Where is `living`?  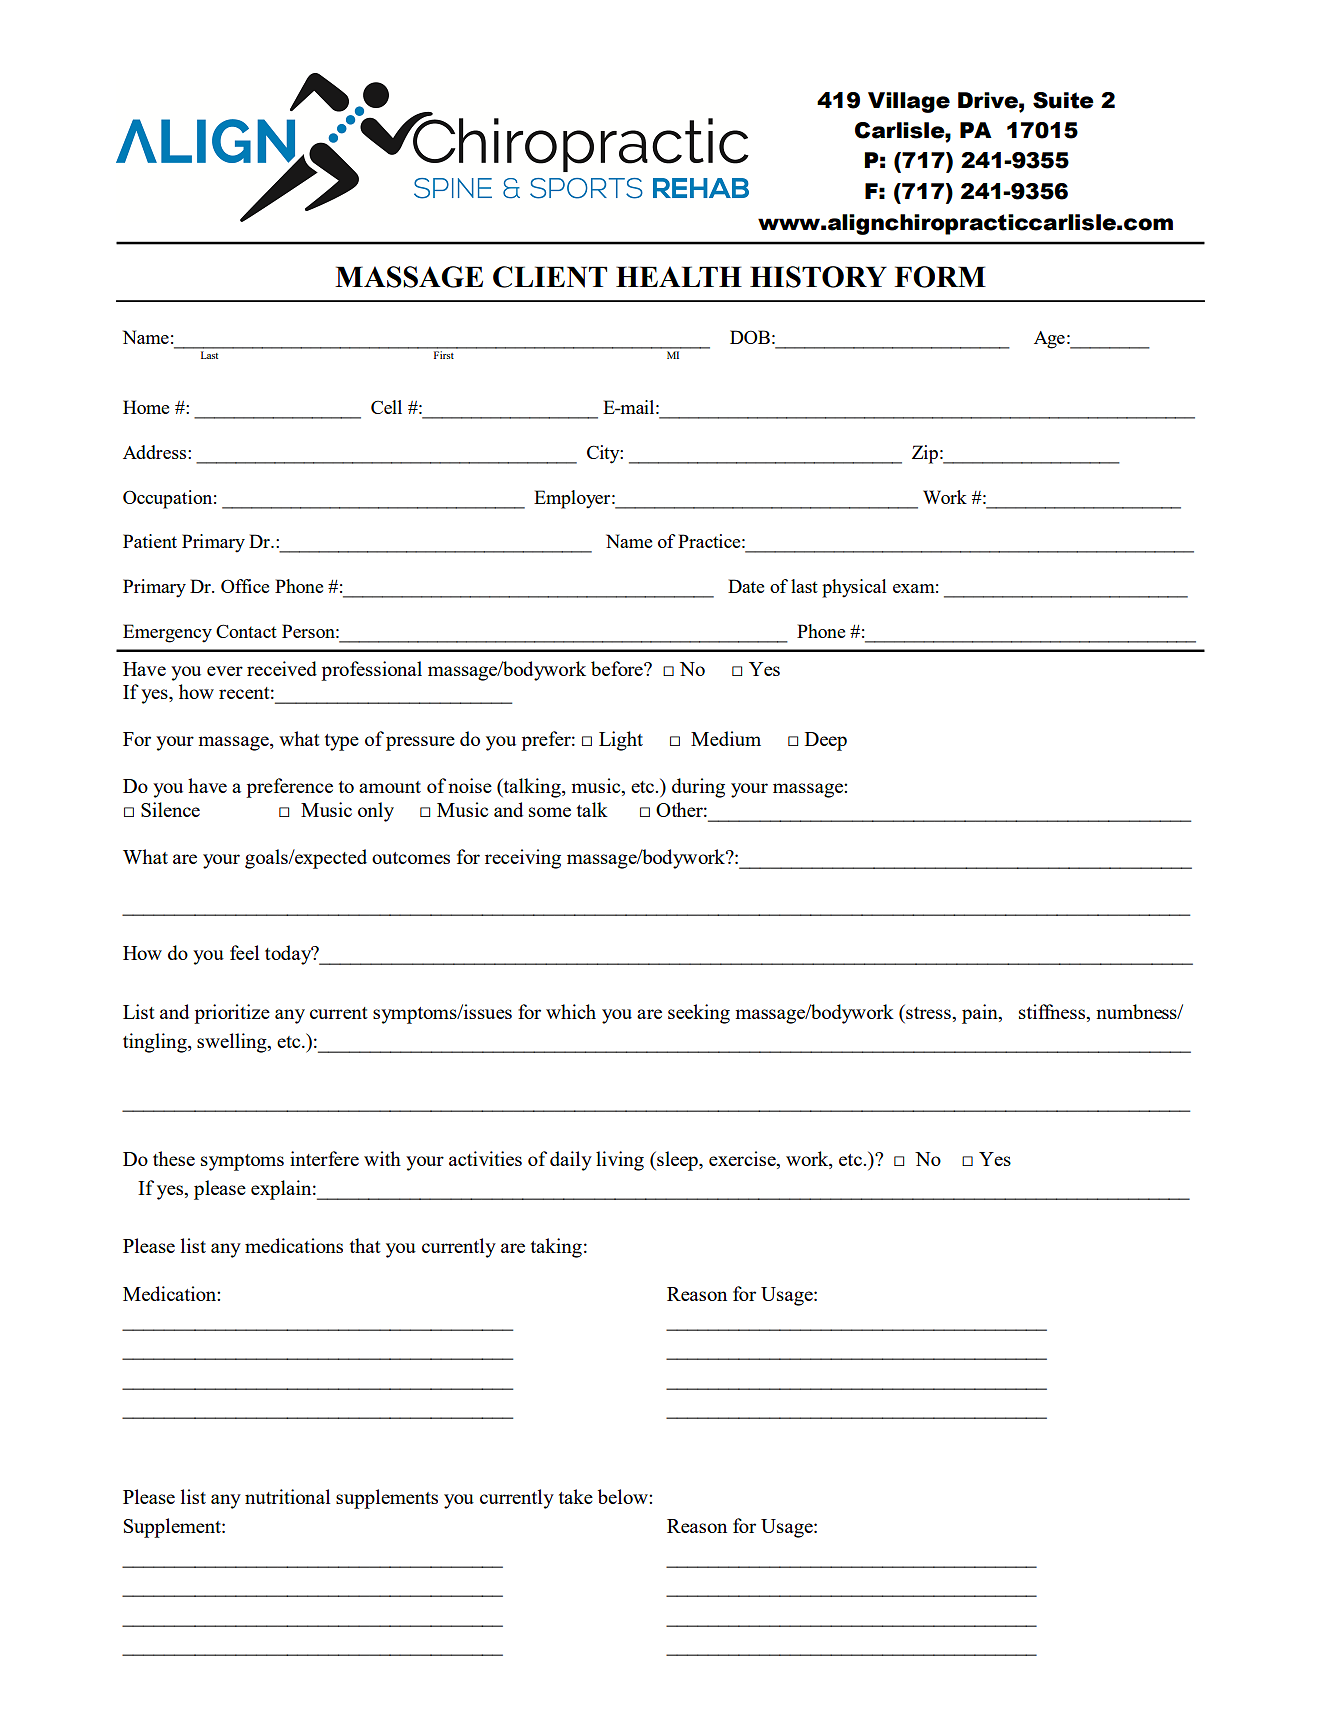
living is located at coordinates (620, 1161).
